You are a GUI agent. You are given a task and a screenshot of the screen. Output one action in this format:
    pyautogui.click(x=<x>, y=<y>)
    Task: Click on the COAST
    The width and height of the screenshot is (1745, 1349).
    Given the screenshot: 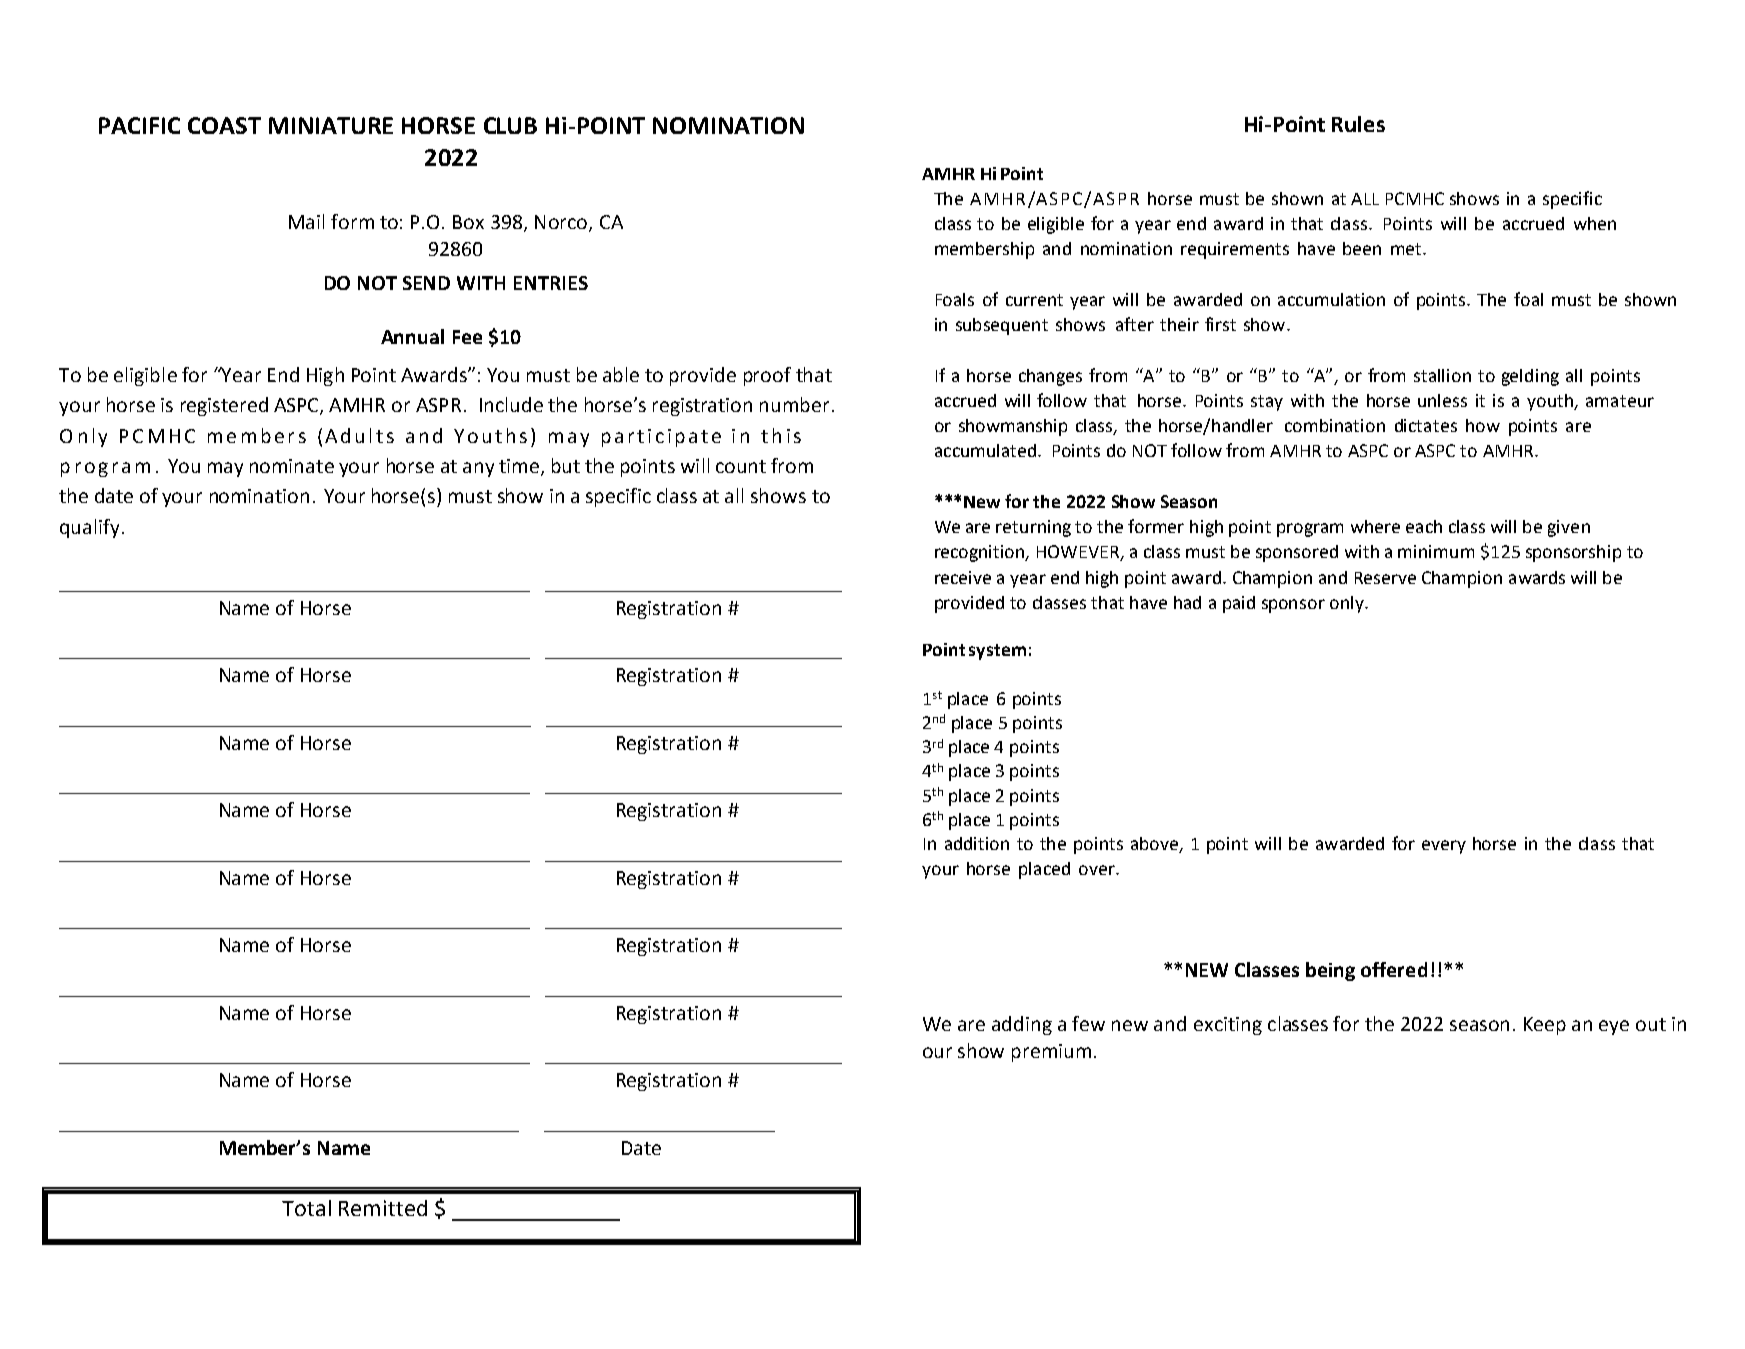 What is the action you would take?
    pyautogui.click(x=224, y=125)
